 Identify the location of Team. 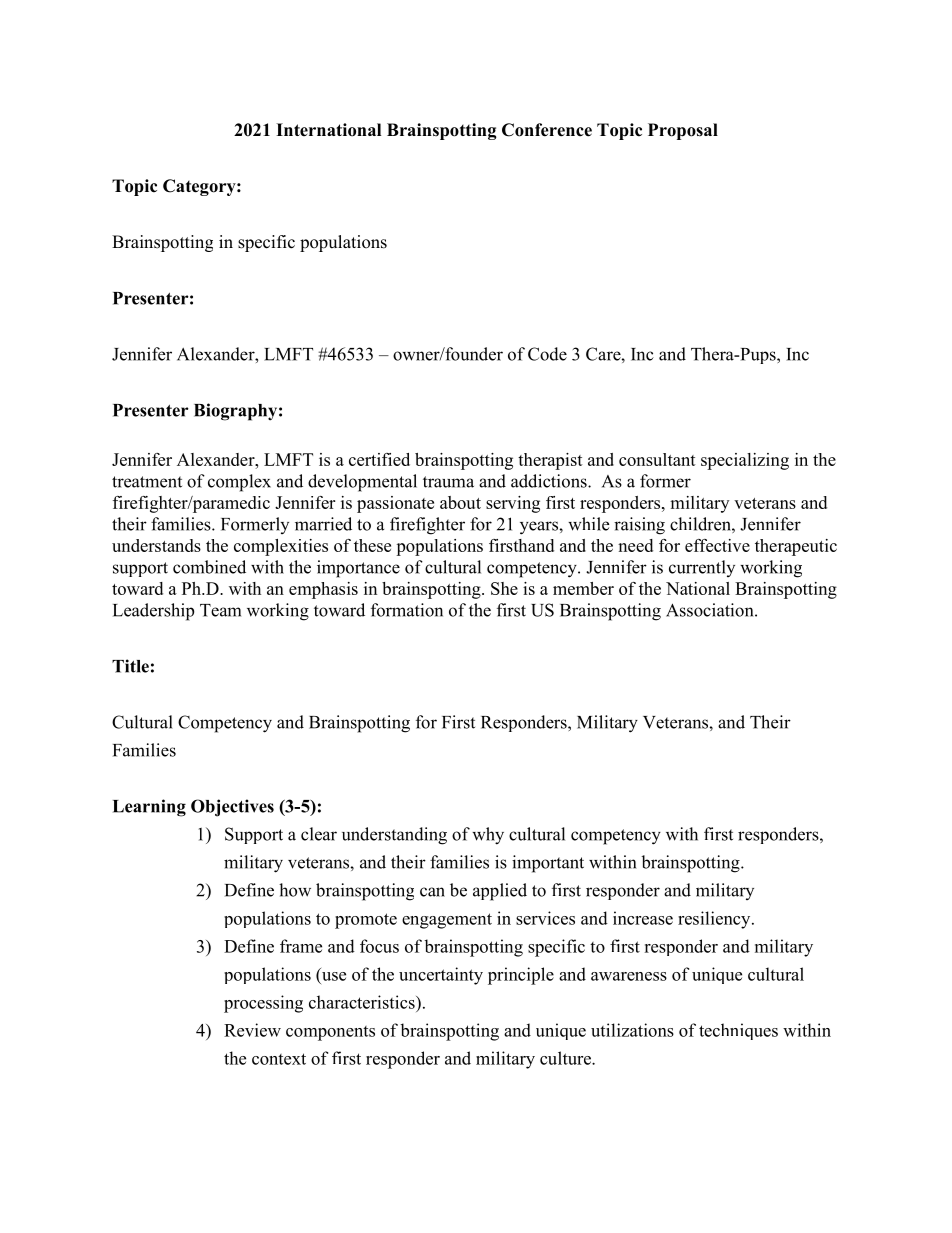
(220, 610).
